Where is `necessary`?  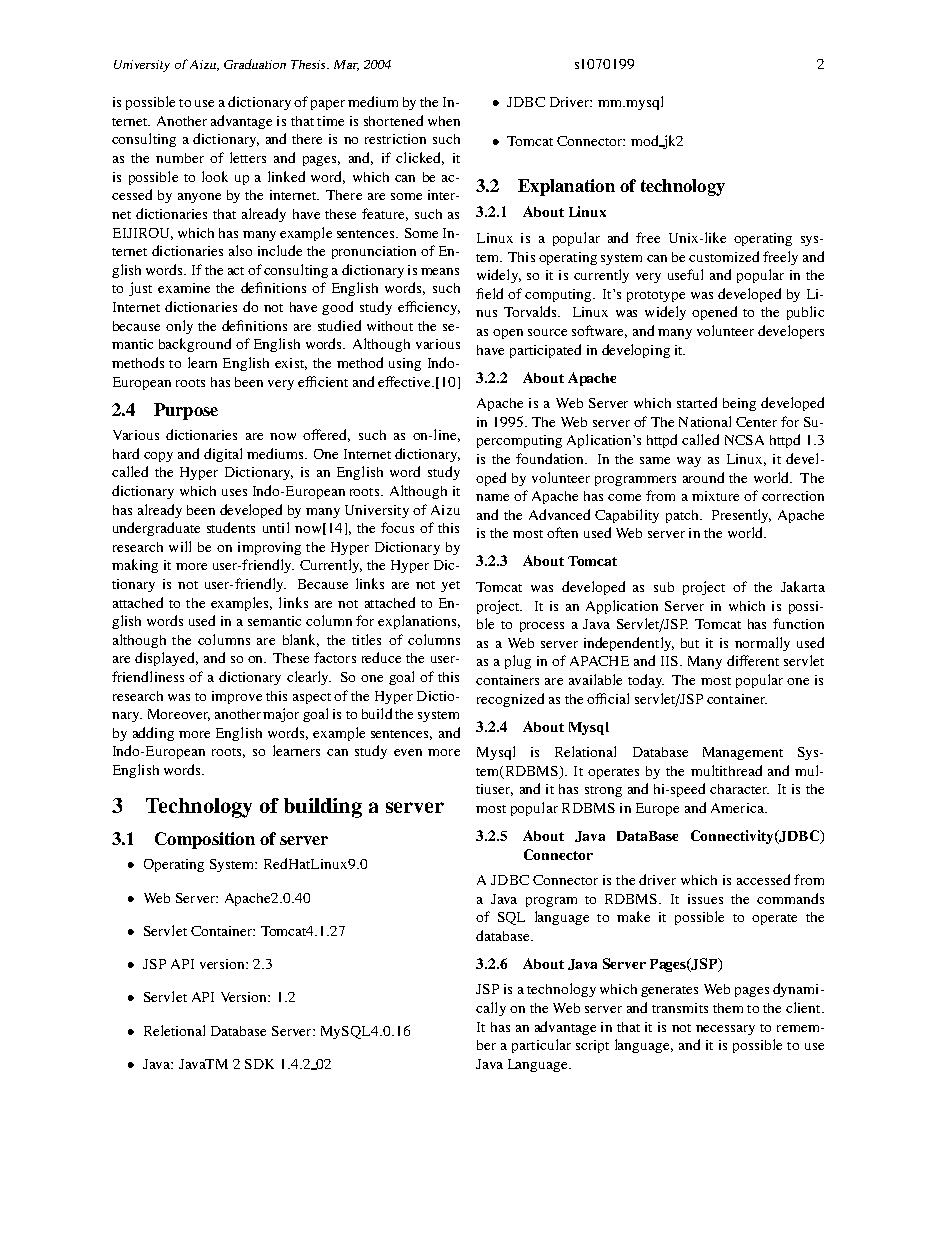 necessary is located at coordinates (725, 1030).
